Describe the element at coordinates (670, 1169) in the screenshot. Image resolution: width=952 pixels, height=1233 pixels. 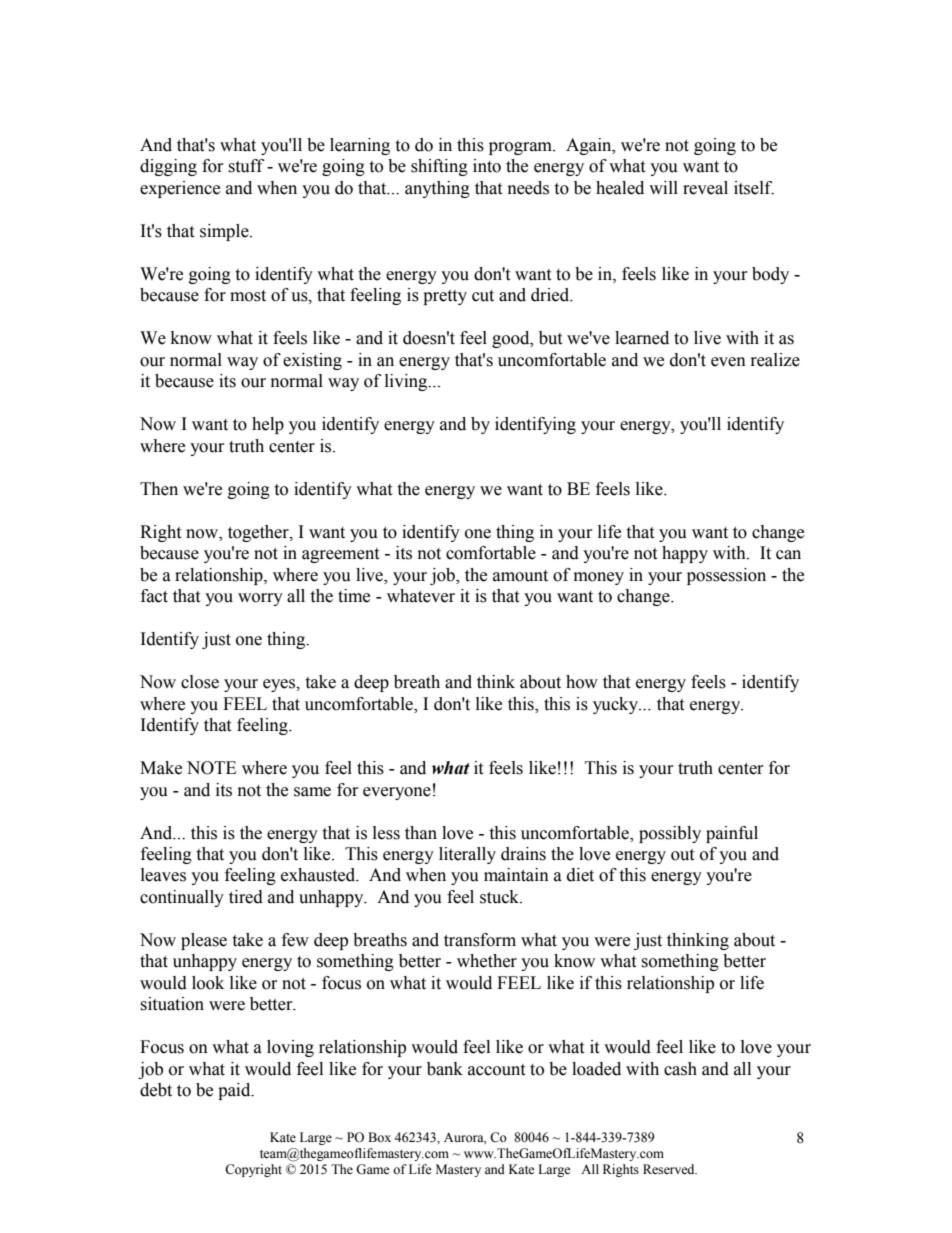
I see `Reserved` at that location.
